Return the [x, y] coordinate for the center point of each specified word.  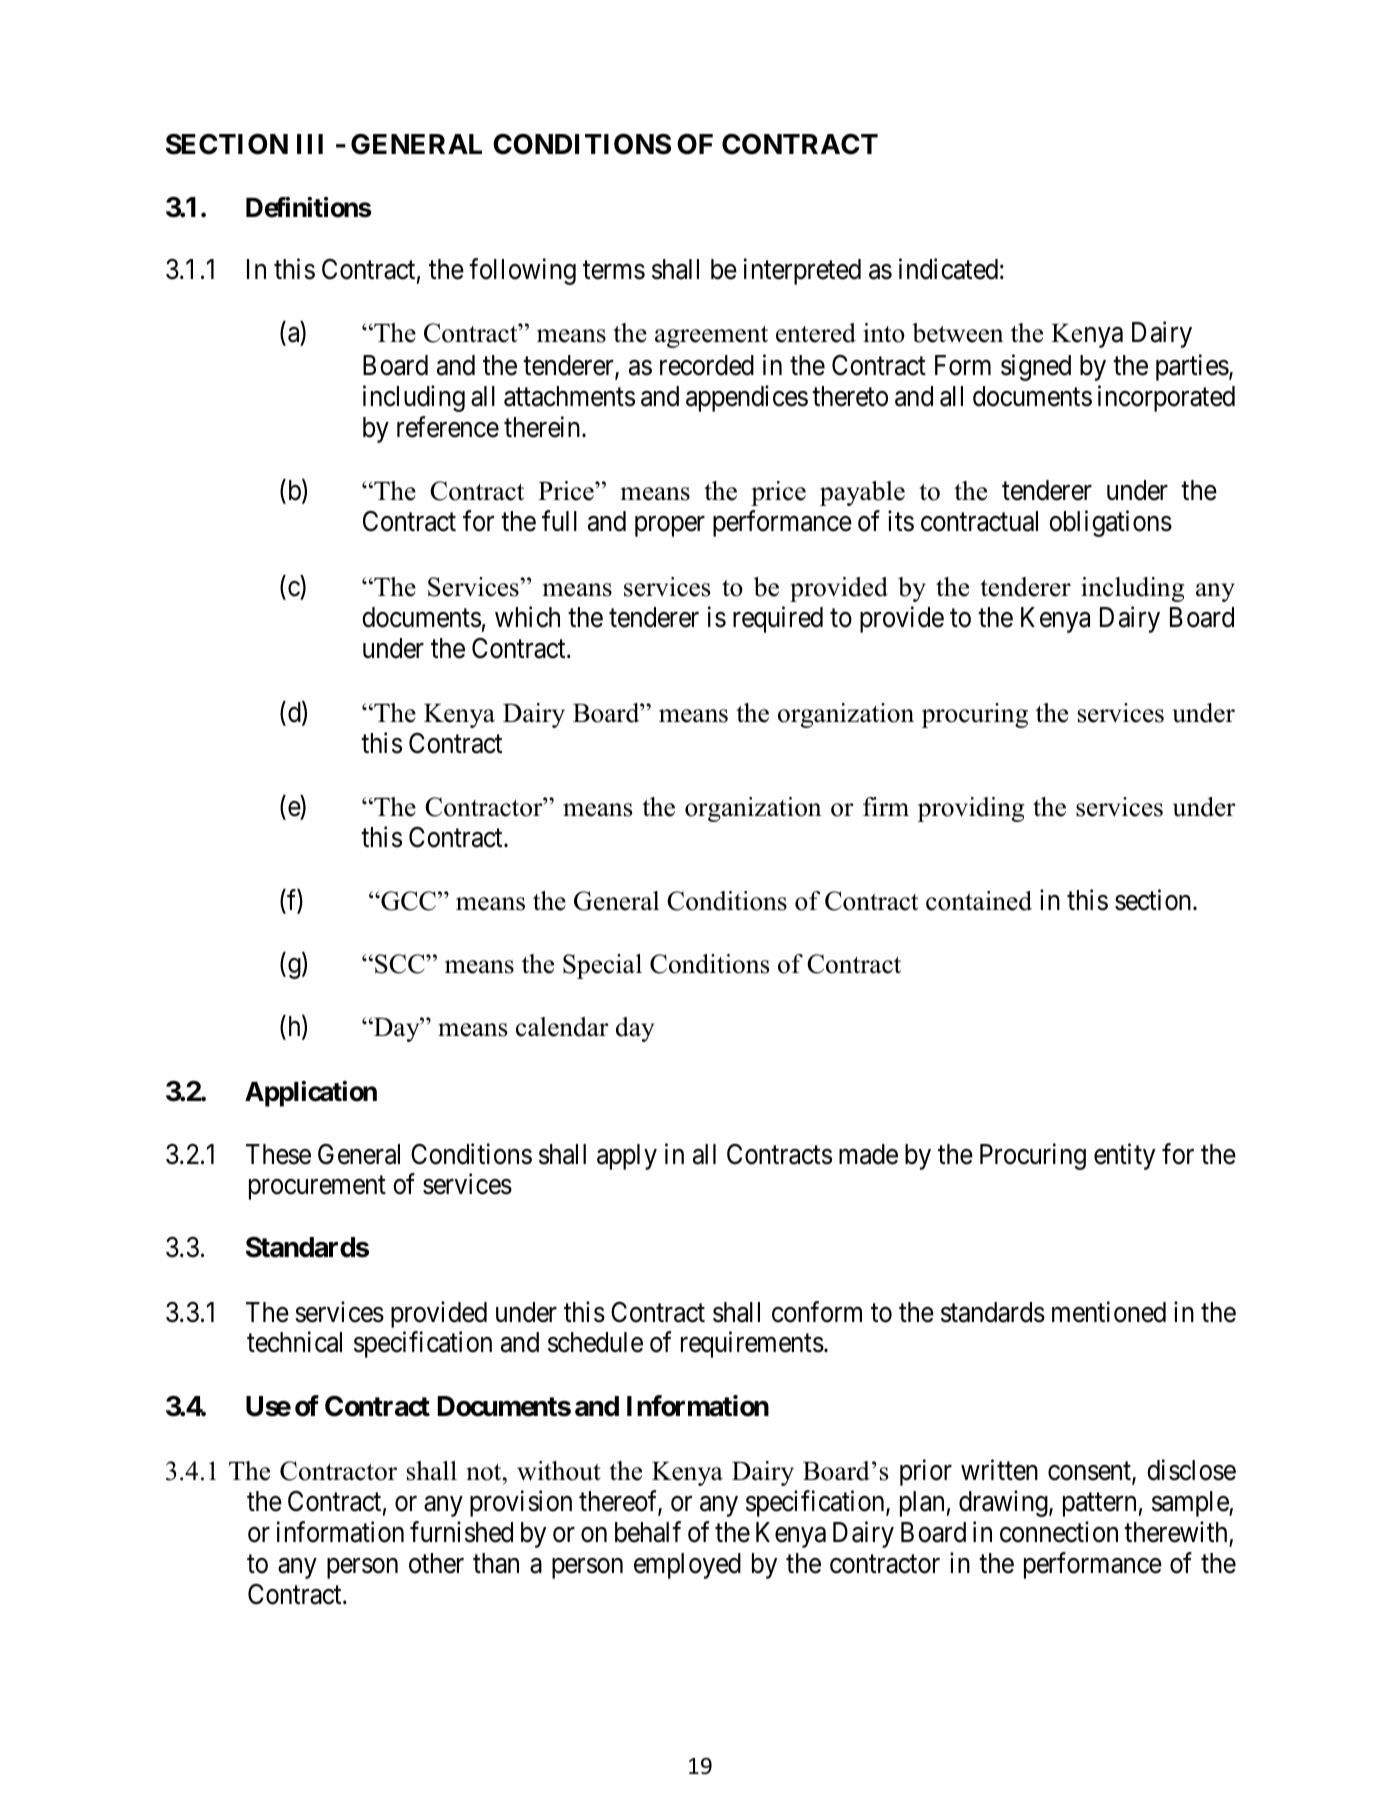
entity [1124, 1156]
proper [670, 527]
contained [979, 901]
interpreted [802, 271]
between [957, 333]
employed [687, 1566]
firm [886, 806]
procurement [317, 1188]
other [436, 1563]
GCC [407, 901]
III [310, 144]
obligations [1110, 524]
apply [627, 1157]
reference [448, 427]
